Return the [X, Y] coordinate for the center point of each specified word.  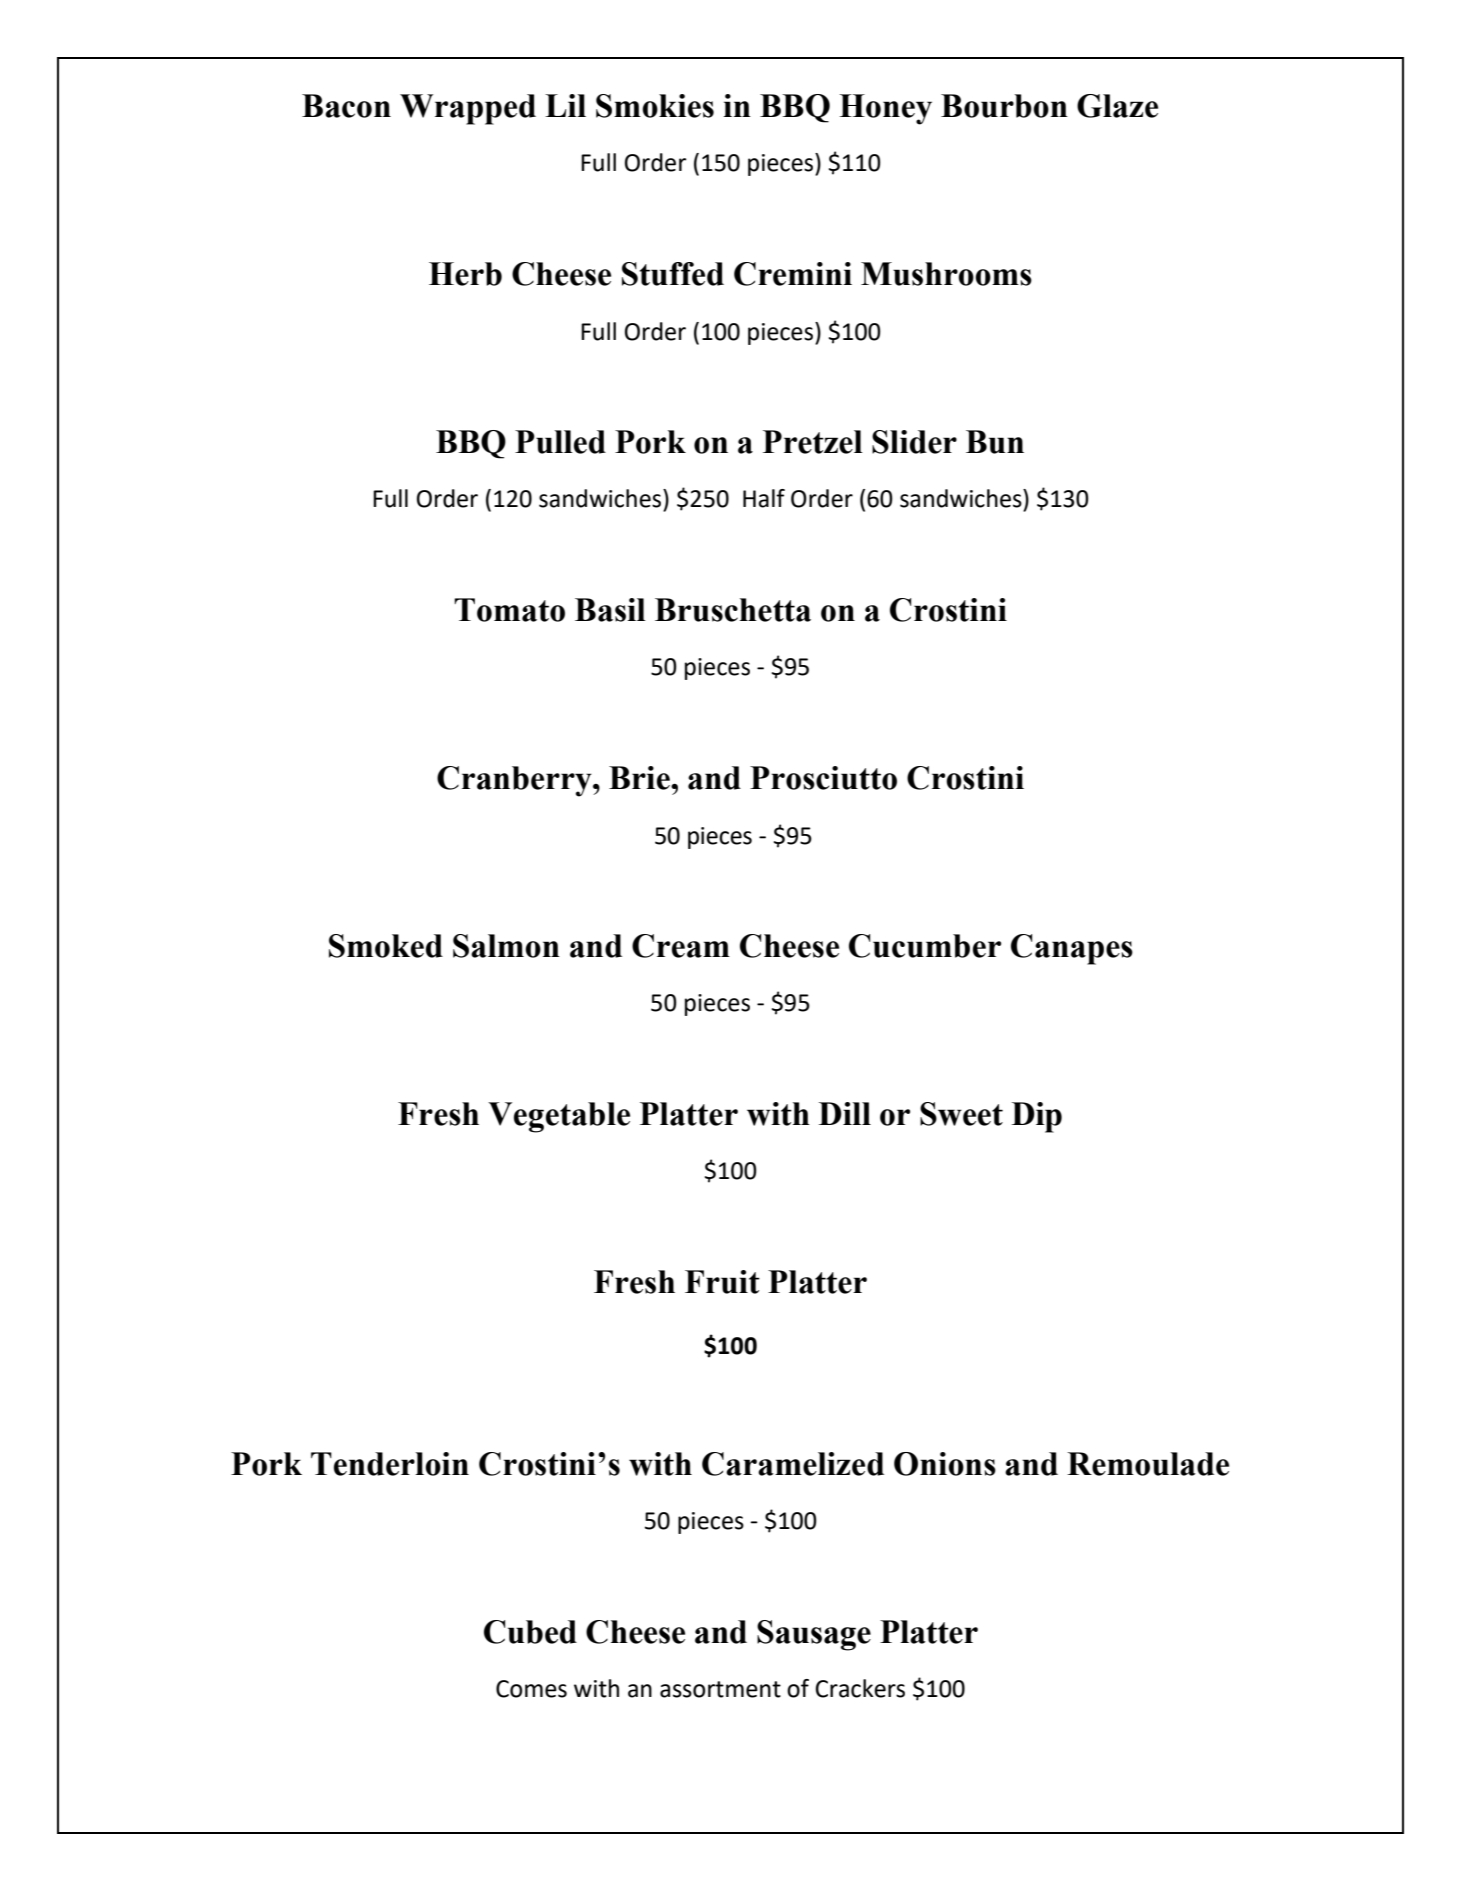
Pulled [560, 442]
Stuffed [673, 274]
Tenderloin [390, 1464]
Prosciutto [823, 778]
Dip [1037, 1117]
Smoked [386, 946]
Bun [995, 442]
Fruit [722, 1282]
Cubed [530, 1632]
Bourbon [1004, 106]
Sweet [961, 1114]
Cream [681, 946]
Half [764, 498]
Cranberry [515, 781]
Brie [640, 778]
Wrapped [468, 109]
